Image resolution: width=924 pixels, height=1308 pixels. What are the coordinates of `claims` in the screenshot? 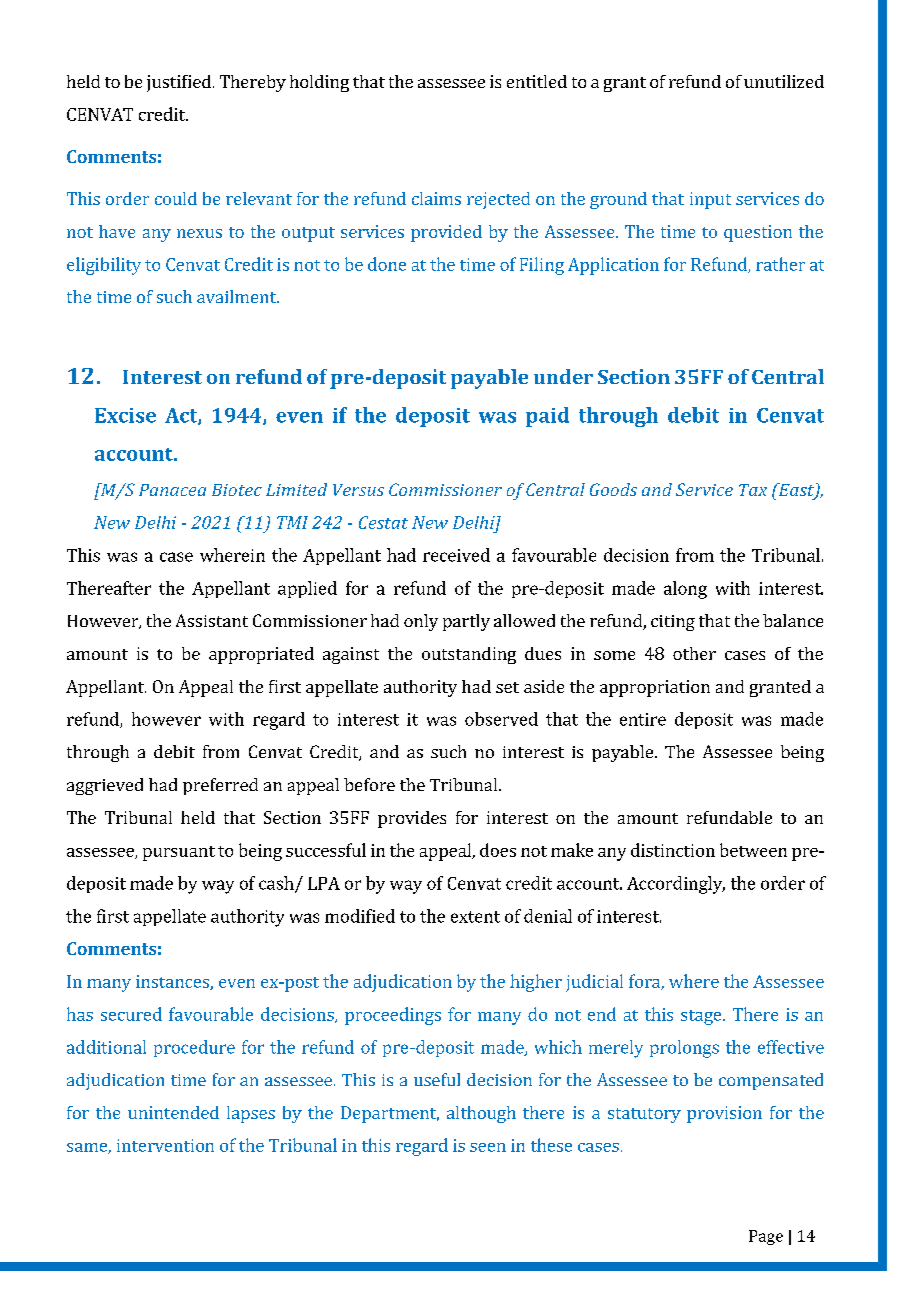 It's located at (436, 198).
